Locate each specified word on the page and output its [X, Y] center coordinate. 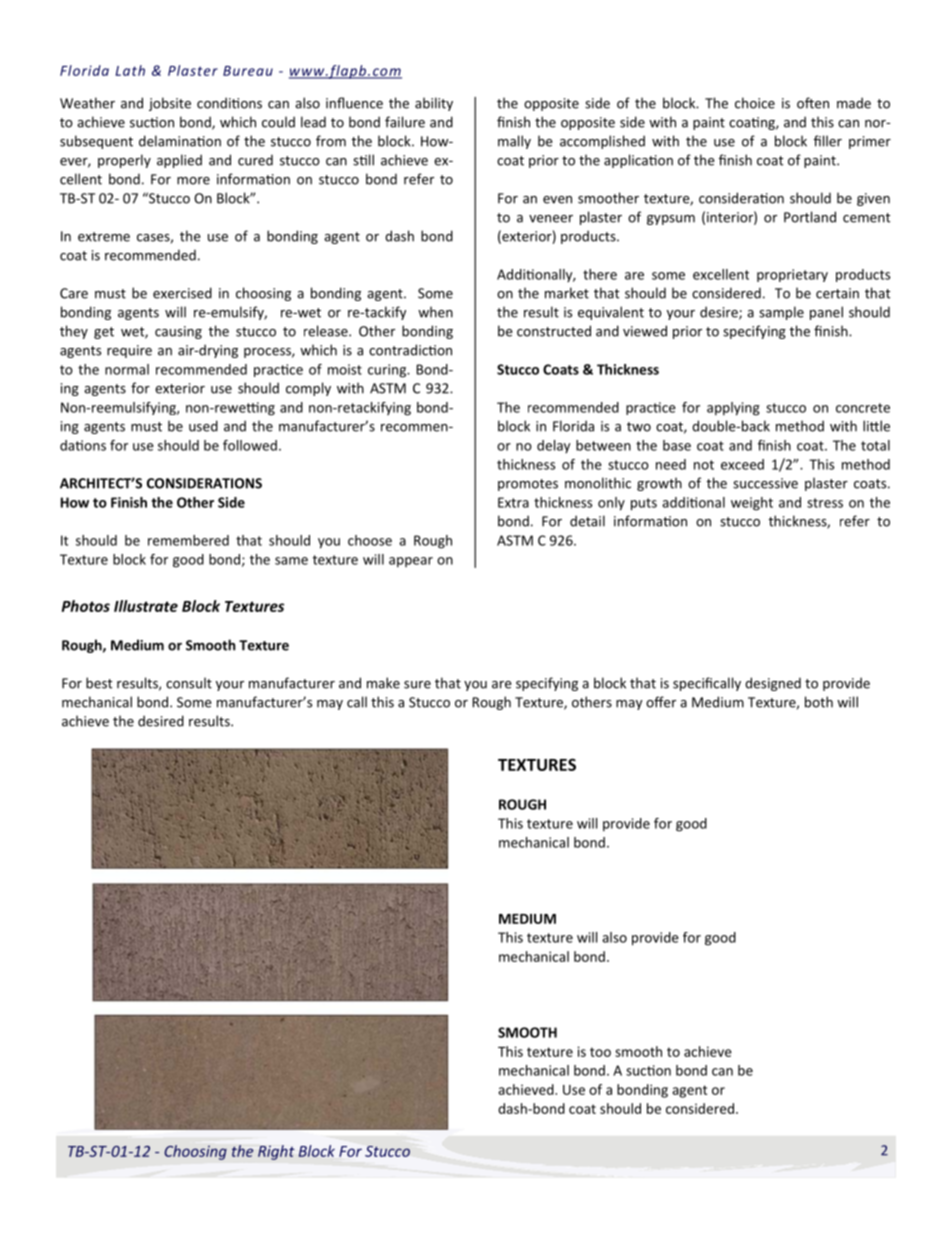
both [819, 702]
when [435, 312]
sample [781, 313]
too [600, 1052]
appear [411, 562]
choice [755, 103]
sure [417, 685]
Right [276, 1152]
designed [773, 684]
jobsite [170, 104]
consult [189, 683]
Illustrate [146, 606]
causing [178, 332]
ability [434, 104]
